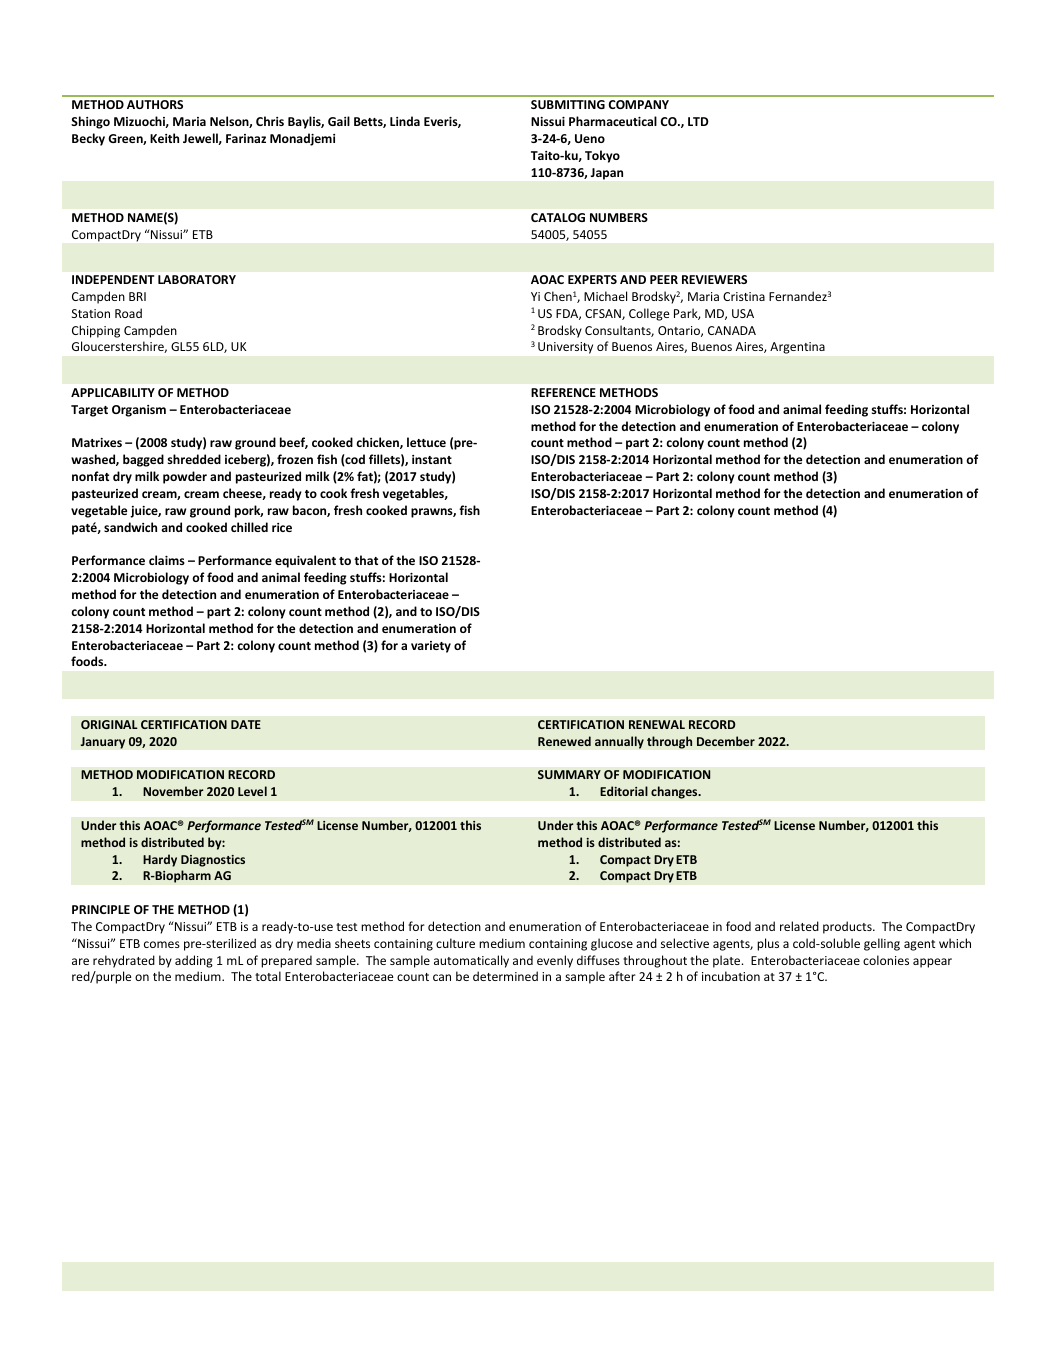 Image resolution: width=1056 pixels, height=1367 pixels. Describe the element at coordinates (167, 560) in the document. I see `claims` at that location.
